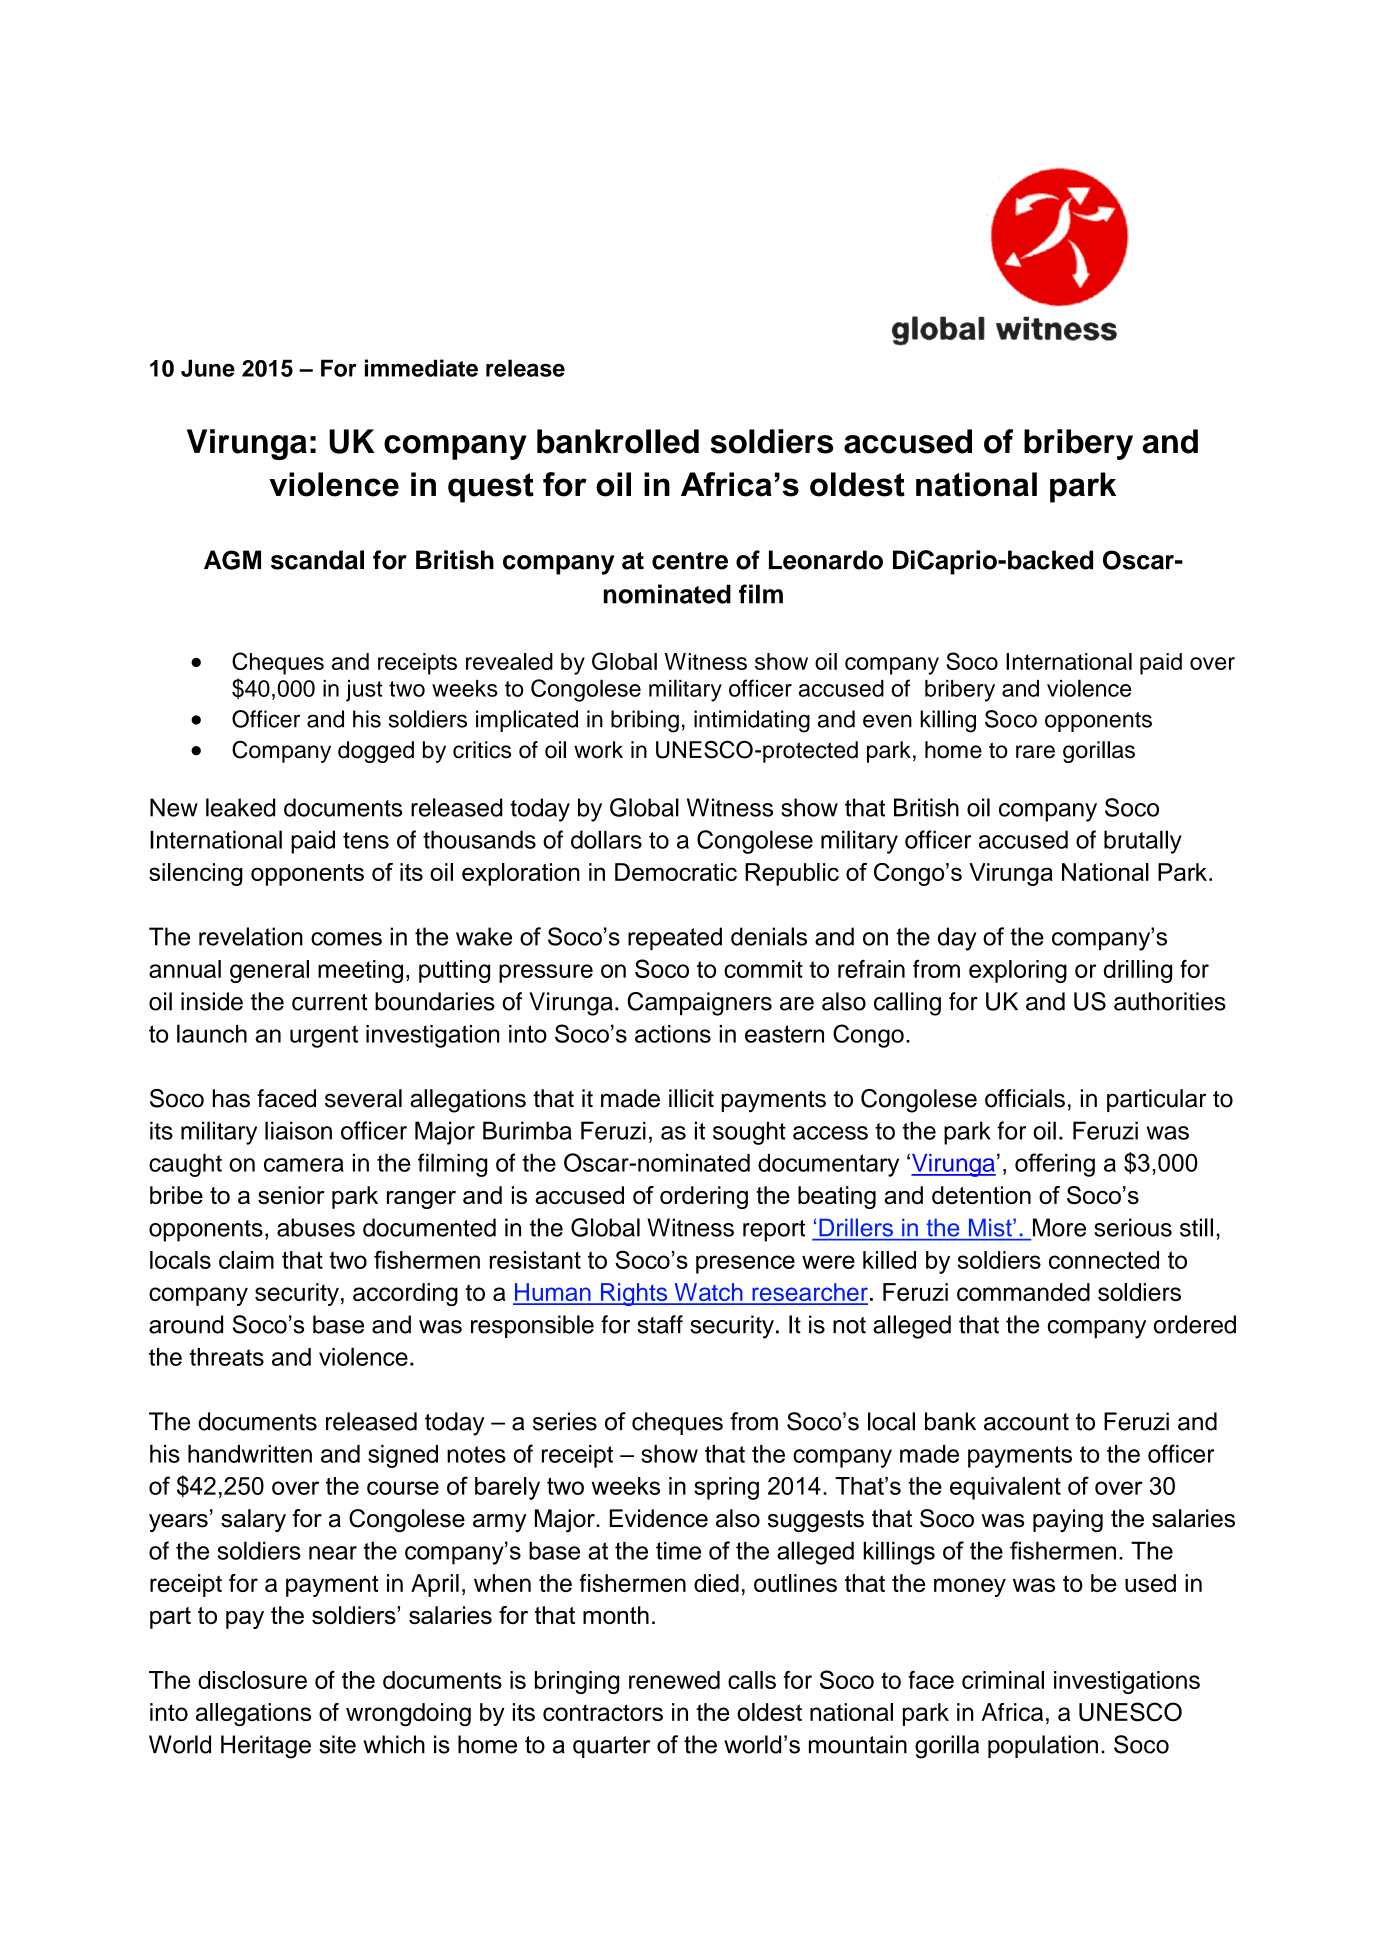 The width and height of the screenshot is (1386, 1959). Describe the element at coordinates (676, 872) in the screenshot. I see `Democratic` at that location.
